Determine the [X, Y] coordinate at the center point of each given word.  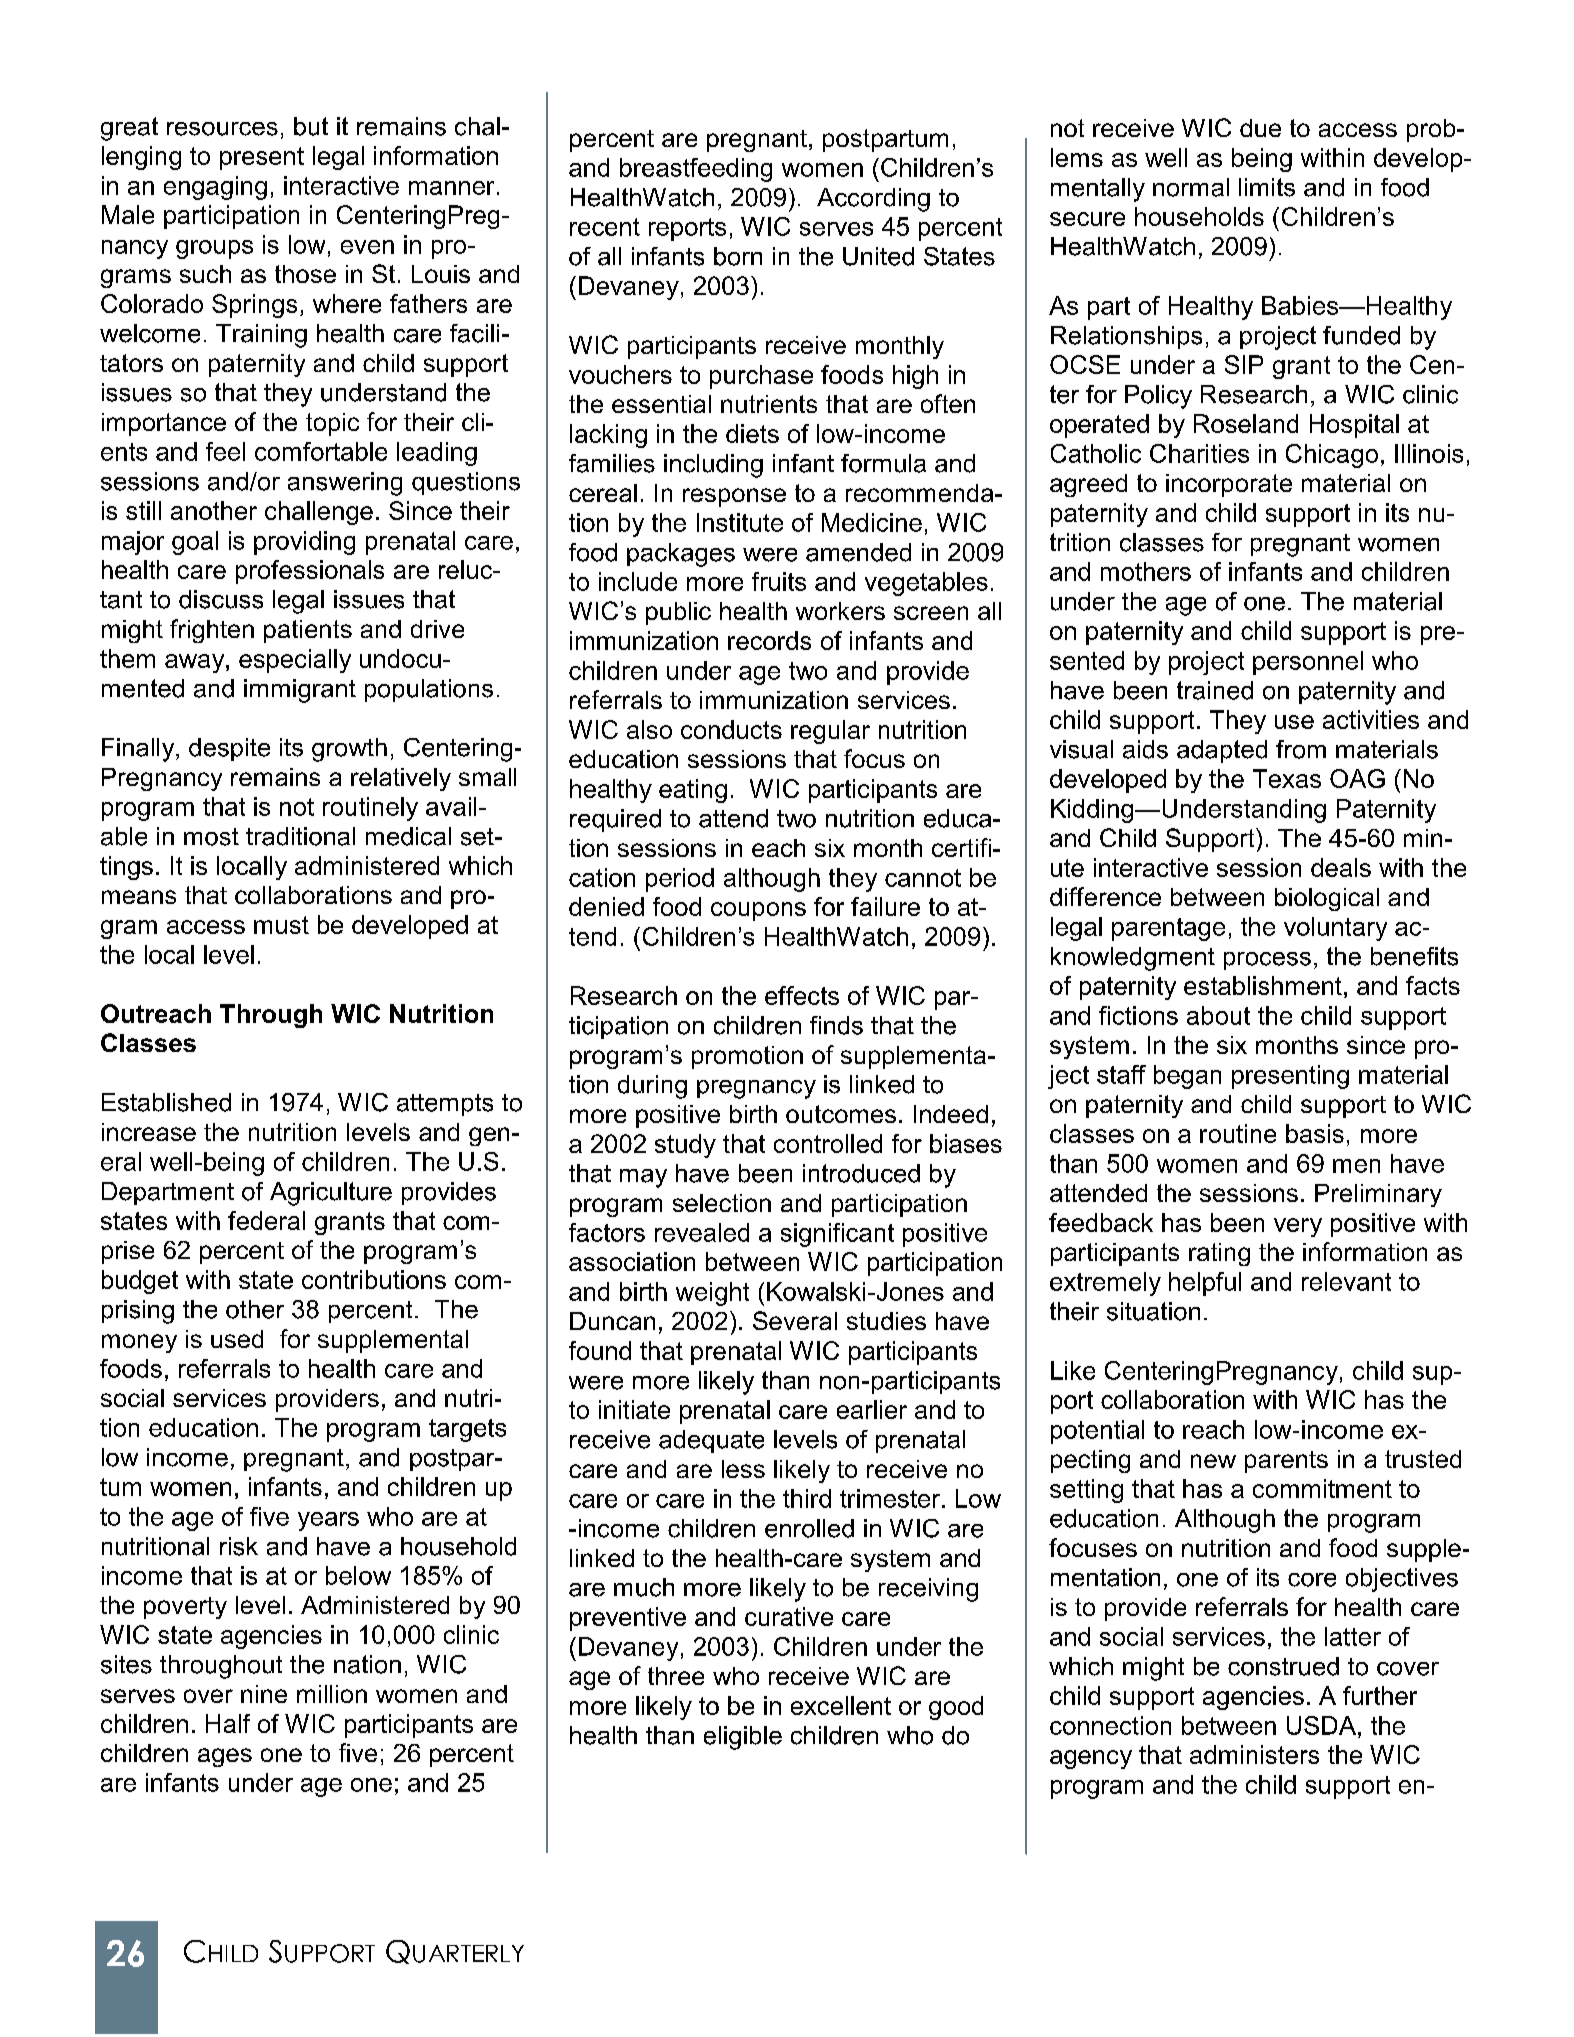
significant [837, 1235]
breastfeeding [696, 170]
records [769, 640]
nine [264, 1694]
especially [295, 661]
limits [1267, 187]
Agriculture [331, 1194]
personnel [1308, 663]
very [1298, 1227]
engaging [215, 188]
